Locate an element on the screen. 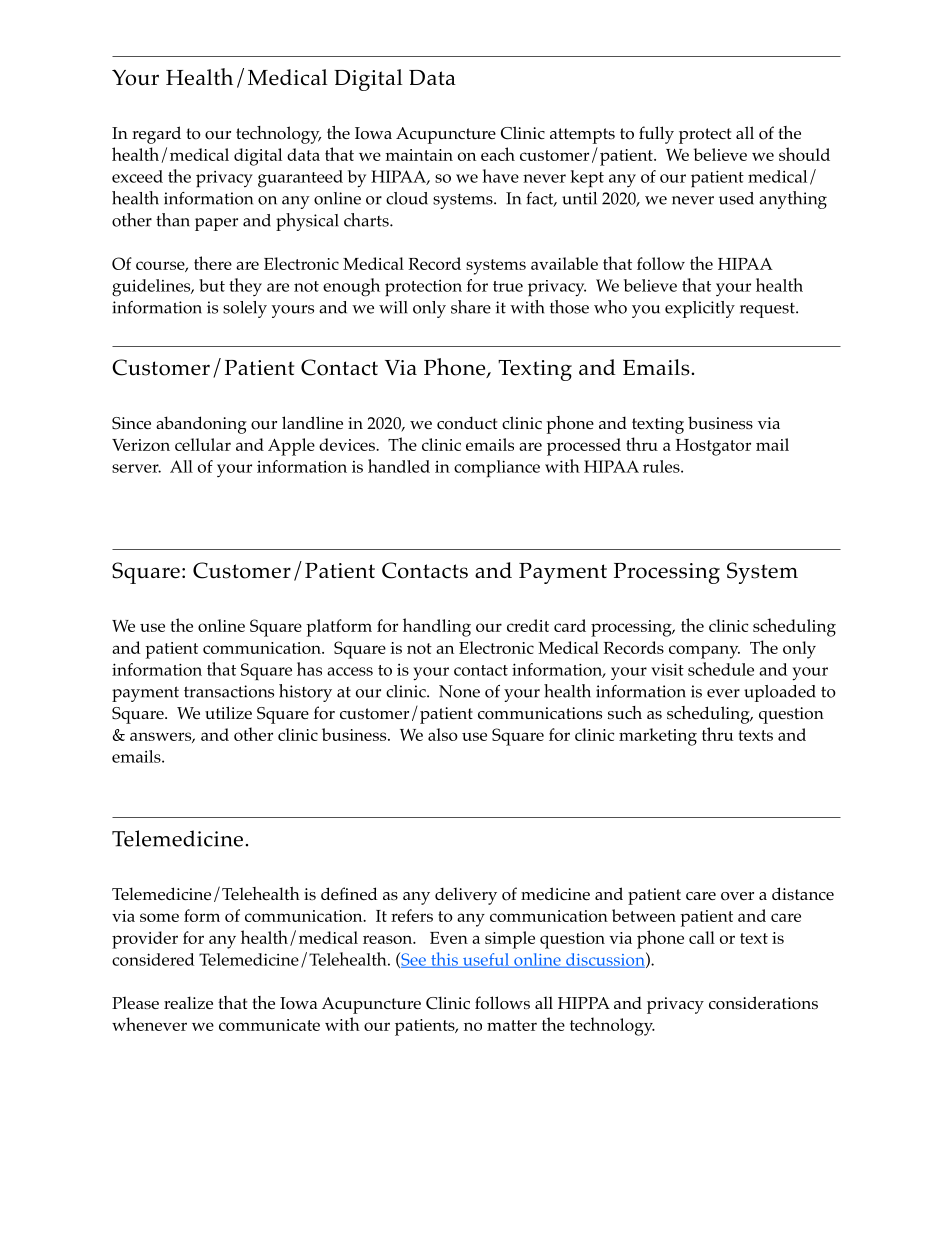 This screenshot has width=952, height=1233. regard is located at coordinates (156, 135).
